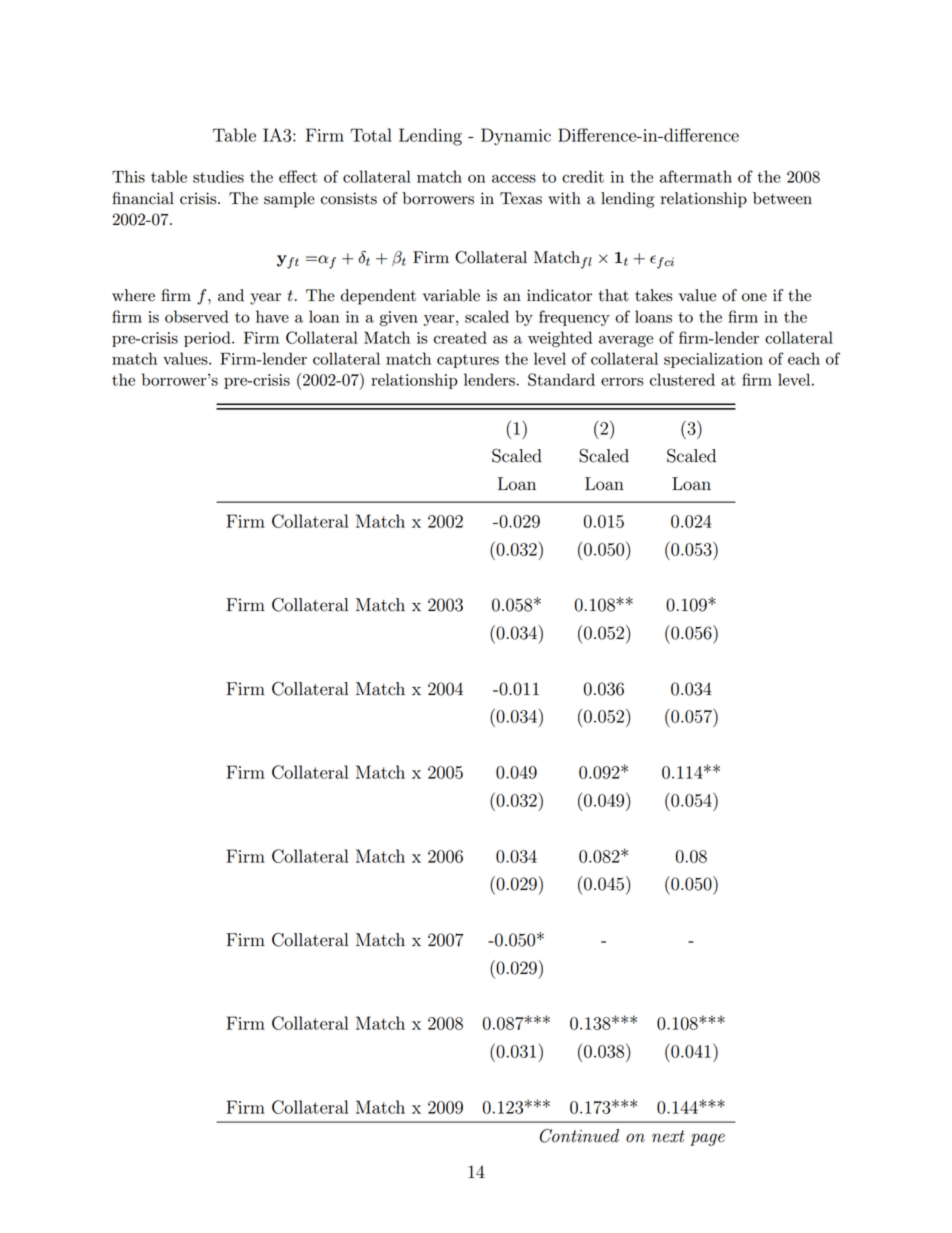  I want to click on access, so click(514, 179).
